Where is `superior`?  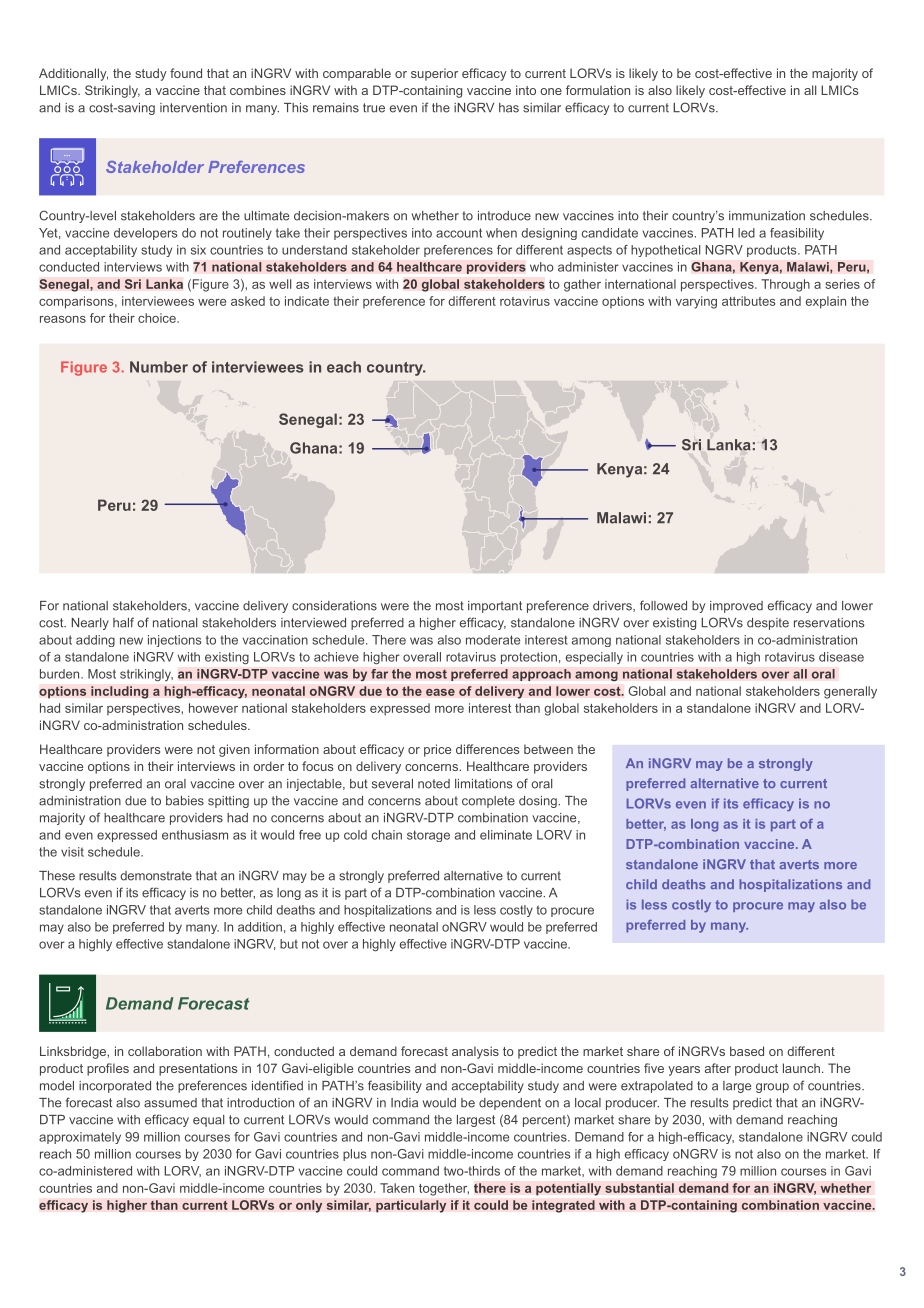 superior is located at coordinates (434, 74).
